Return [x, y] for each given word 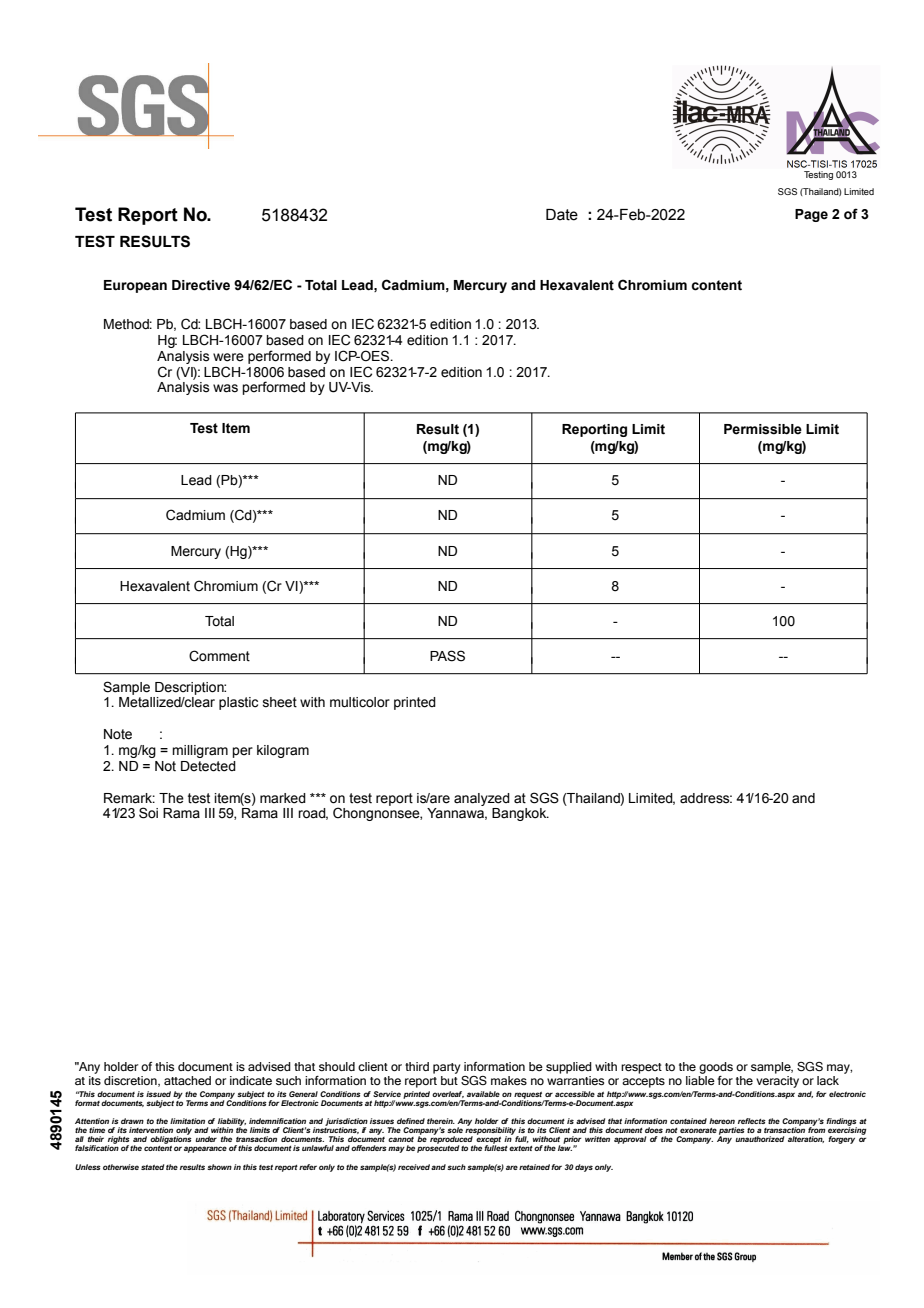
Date [562, 215]
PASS [447, 656]
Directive [201, 285]
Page [811, 215]
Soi [148, 813]
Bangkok [520, 814]
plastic [238, 703]
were [228, 357]
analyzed [482, 799]
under [206, 1139]
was [225, 388]
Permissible [763, 429]
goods [716, 1068]
